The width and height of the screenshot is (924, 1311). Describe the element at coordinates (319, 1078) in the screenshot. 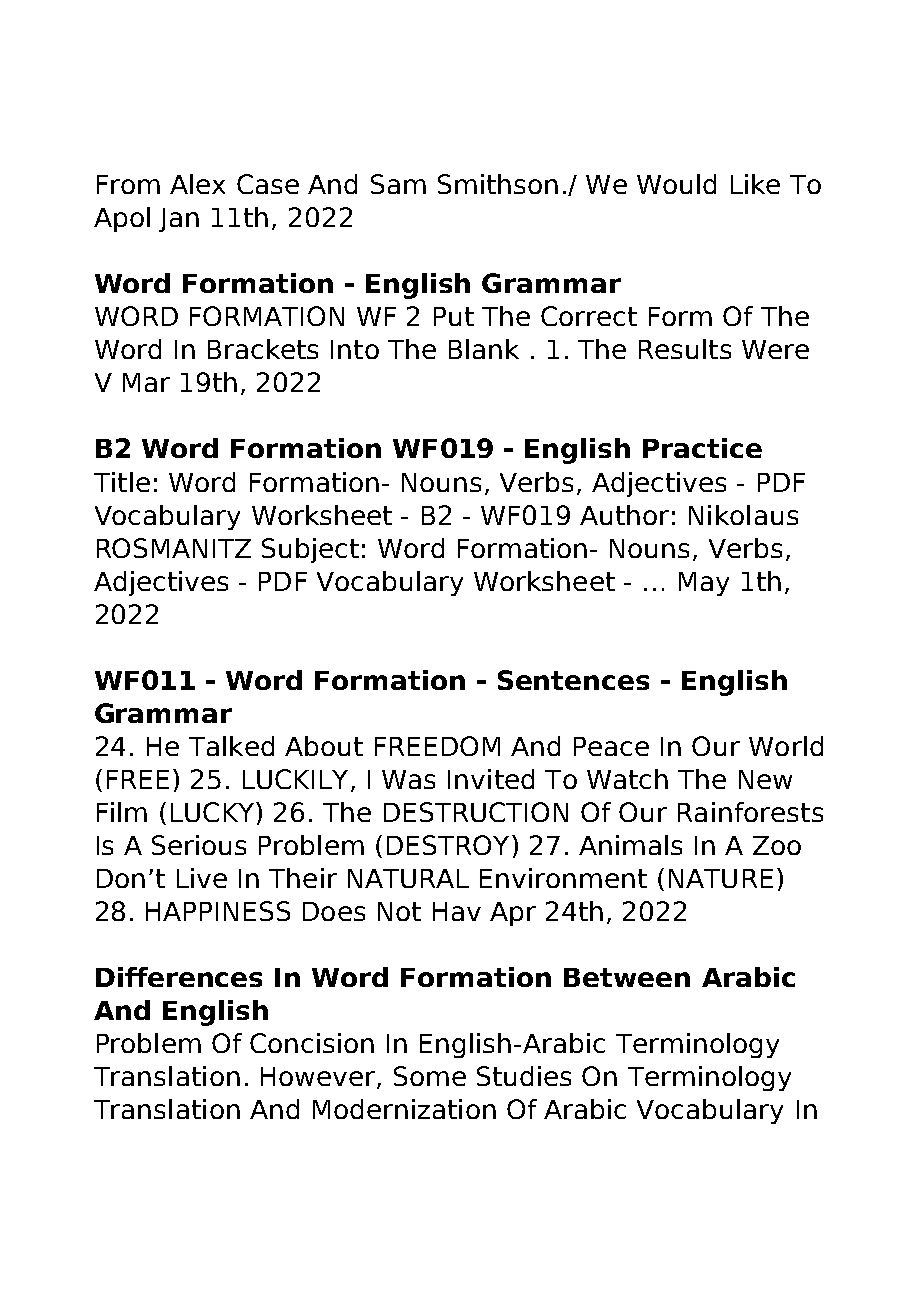

I see `However` at that location.
